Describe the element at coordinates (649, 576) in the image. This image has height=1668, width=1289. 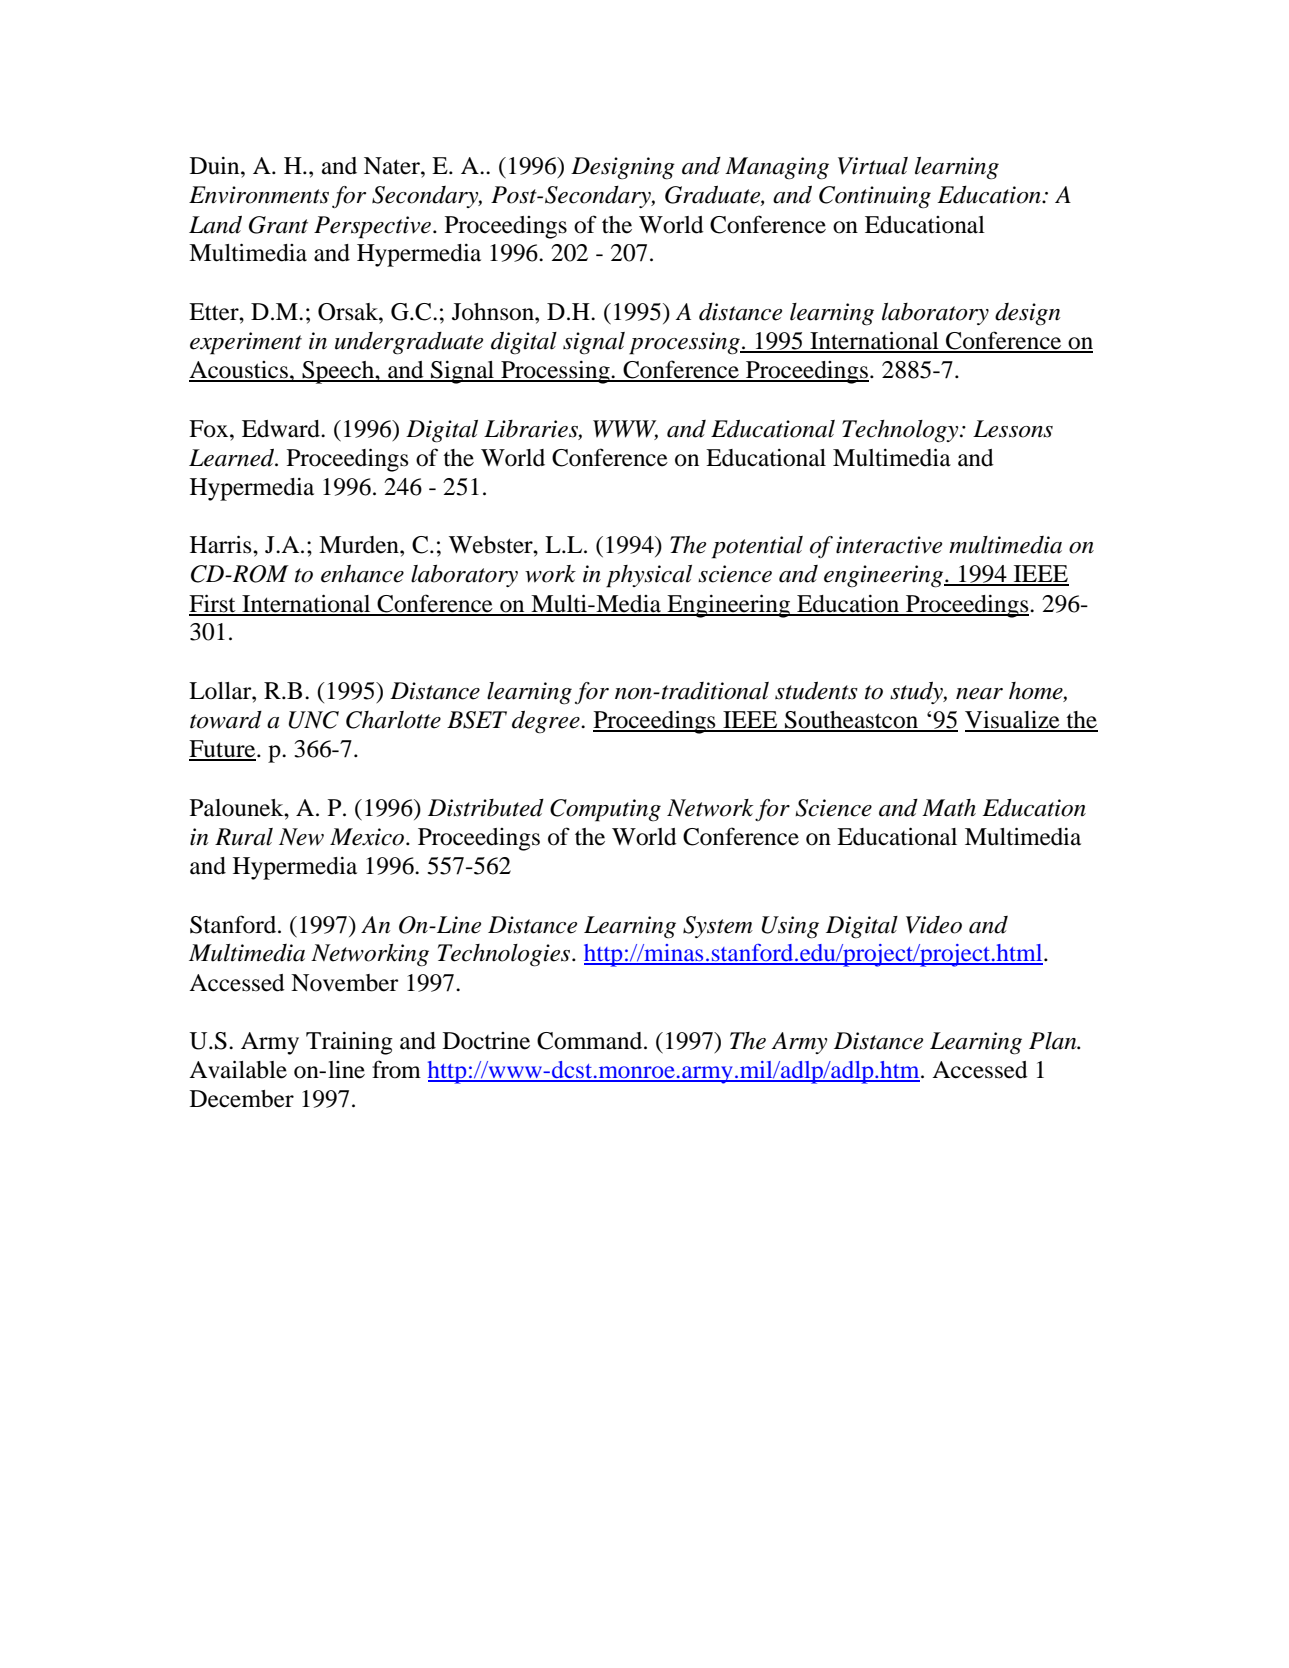
I see `physical` at that location.
